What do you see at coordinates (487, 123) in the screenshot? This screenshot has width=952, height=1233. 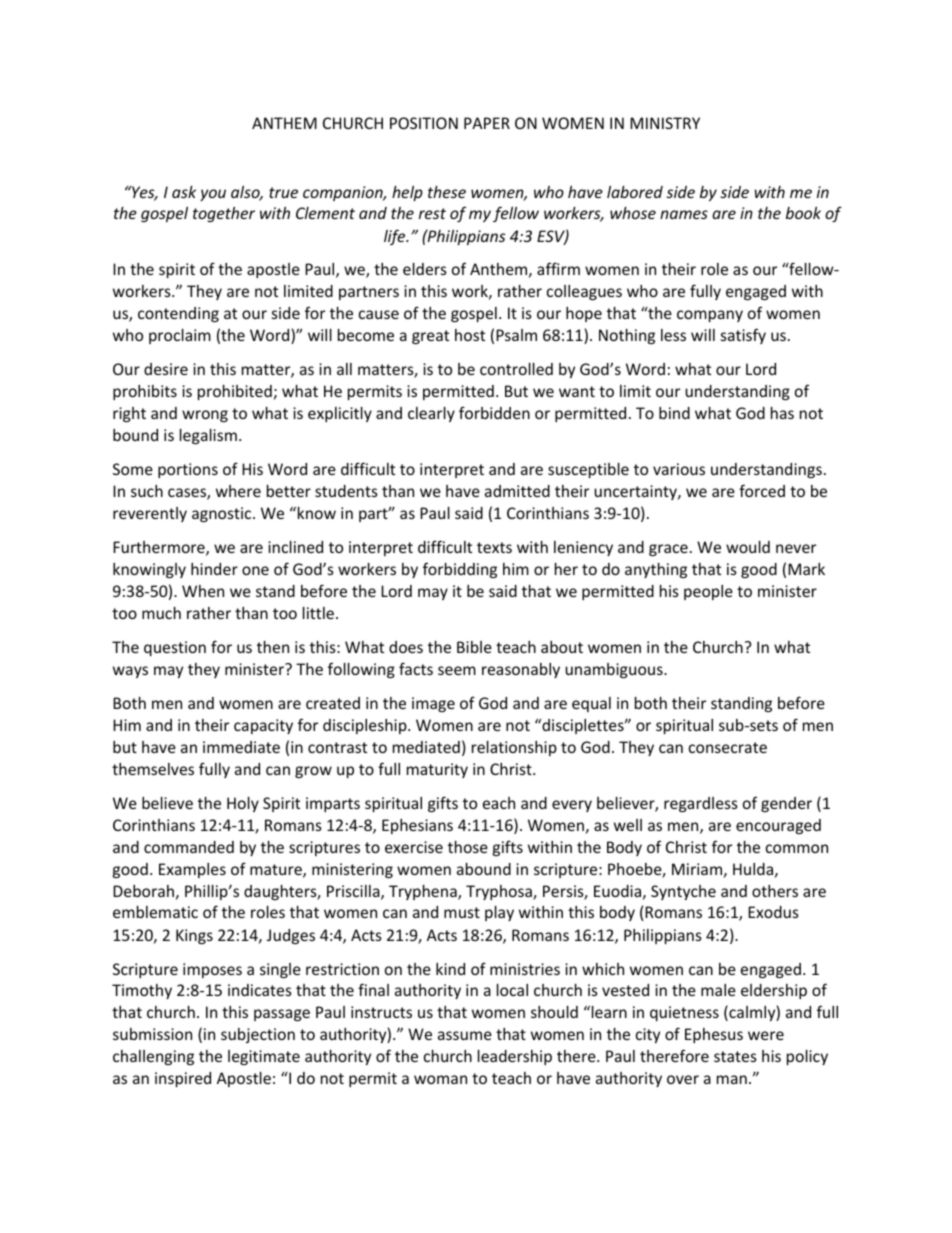 I see `PAPER` at bounding box center [487, 123].
